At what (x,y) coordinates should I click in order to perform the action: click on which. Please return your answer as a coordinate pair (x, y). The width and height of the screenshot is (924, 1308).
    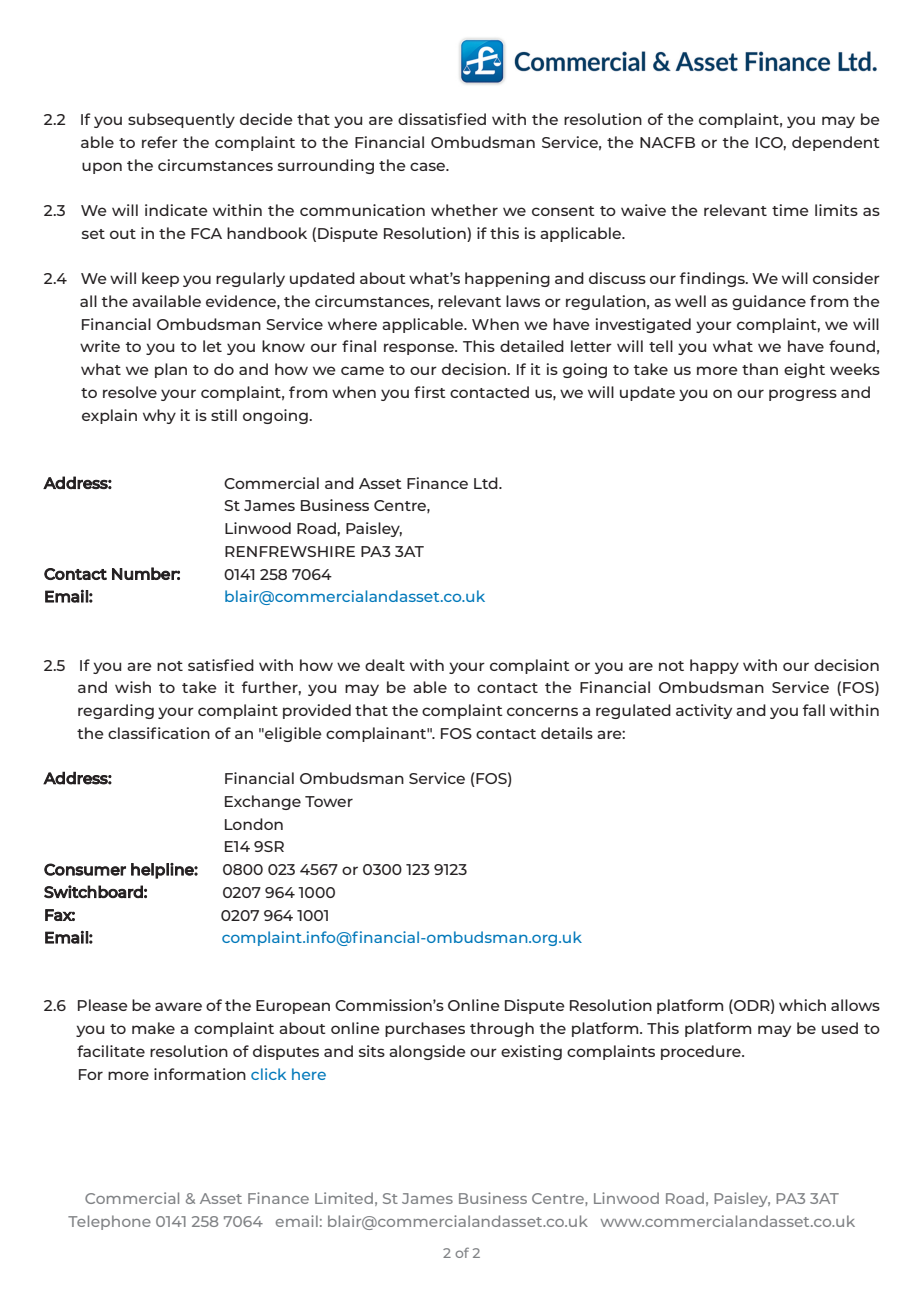
    Looking at the image, I should click on (802, 1005).
